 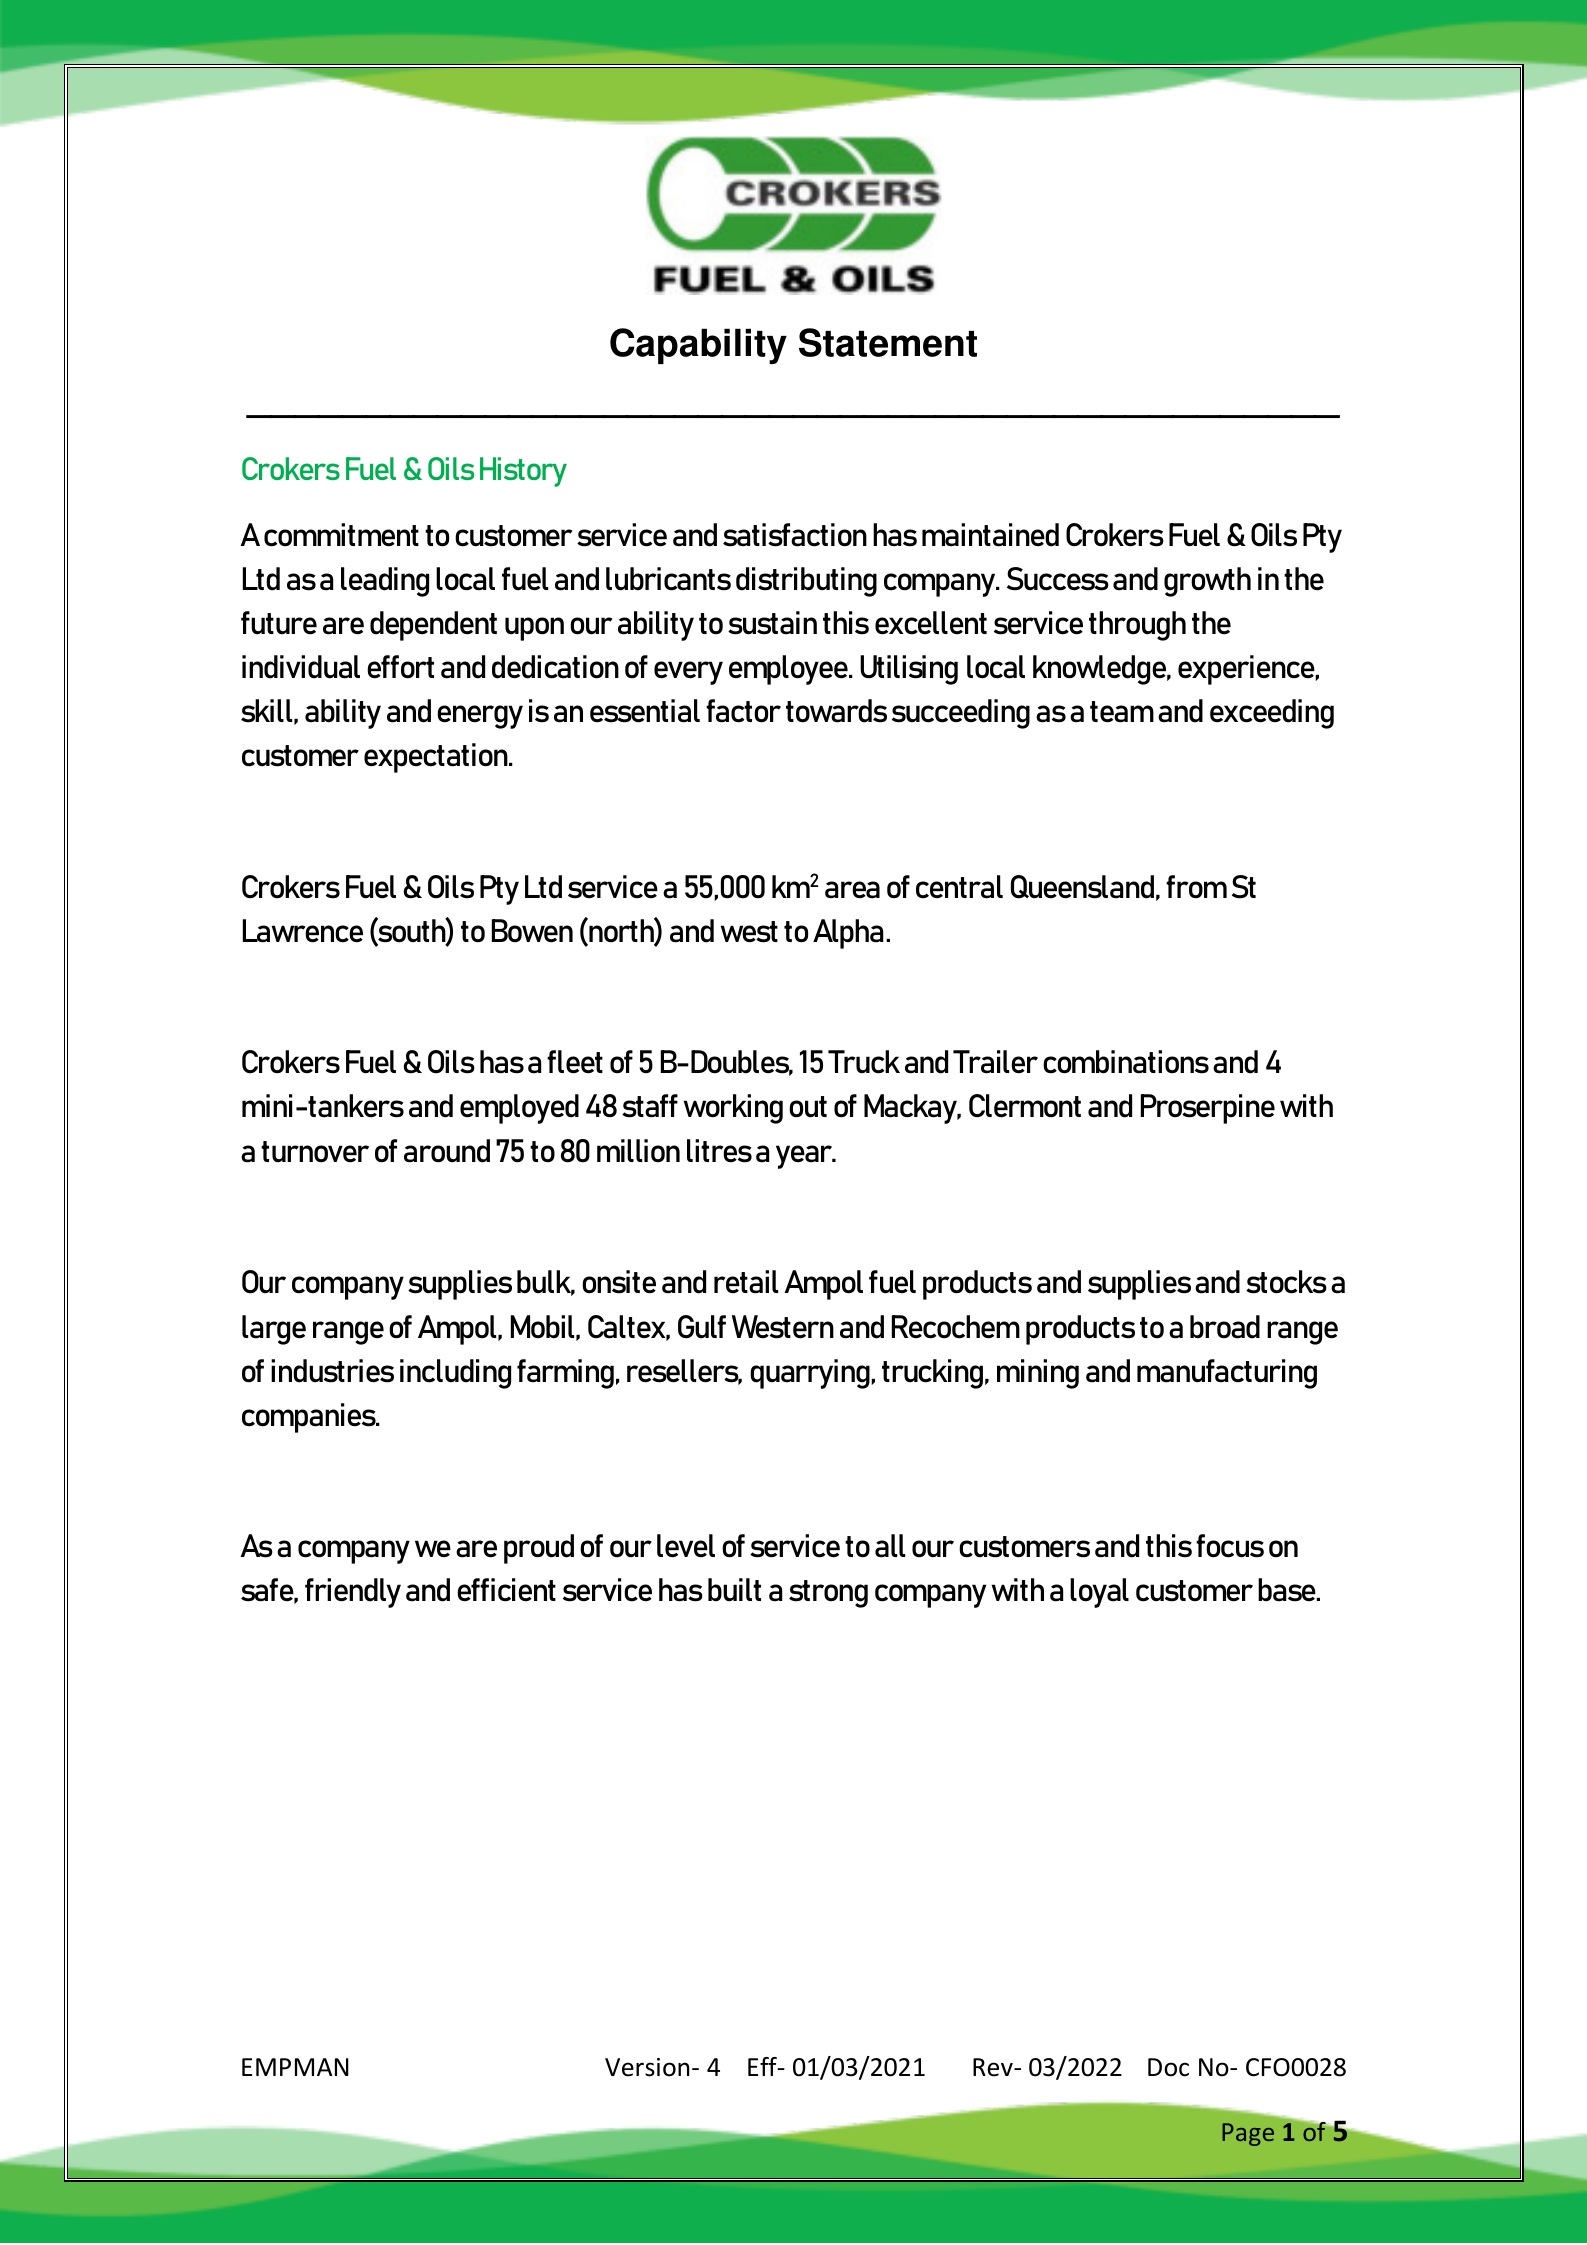 What do you see at coordinates (702, 1327) in the page?
I see `Gulf` at bounding box center [702, 1327].
